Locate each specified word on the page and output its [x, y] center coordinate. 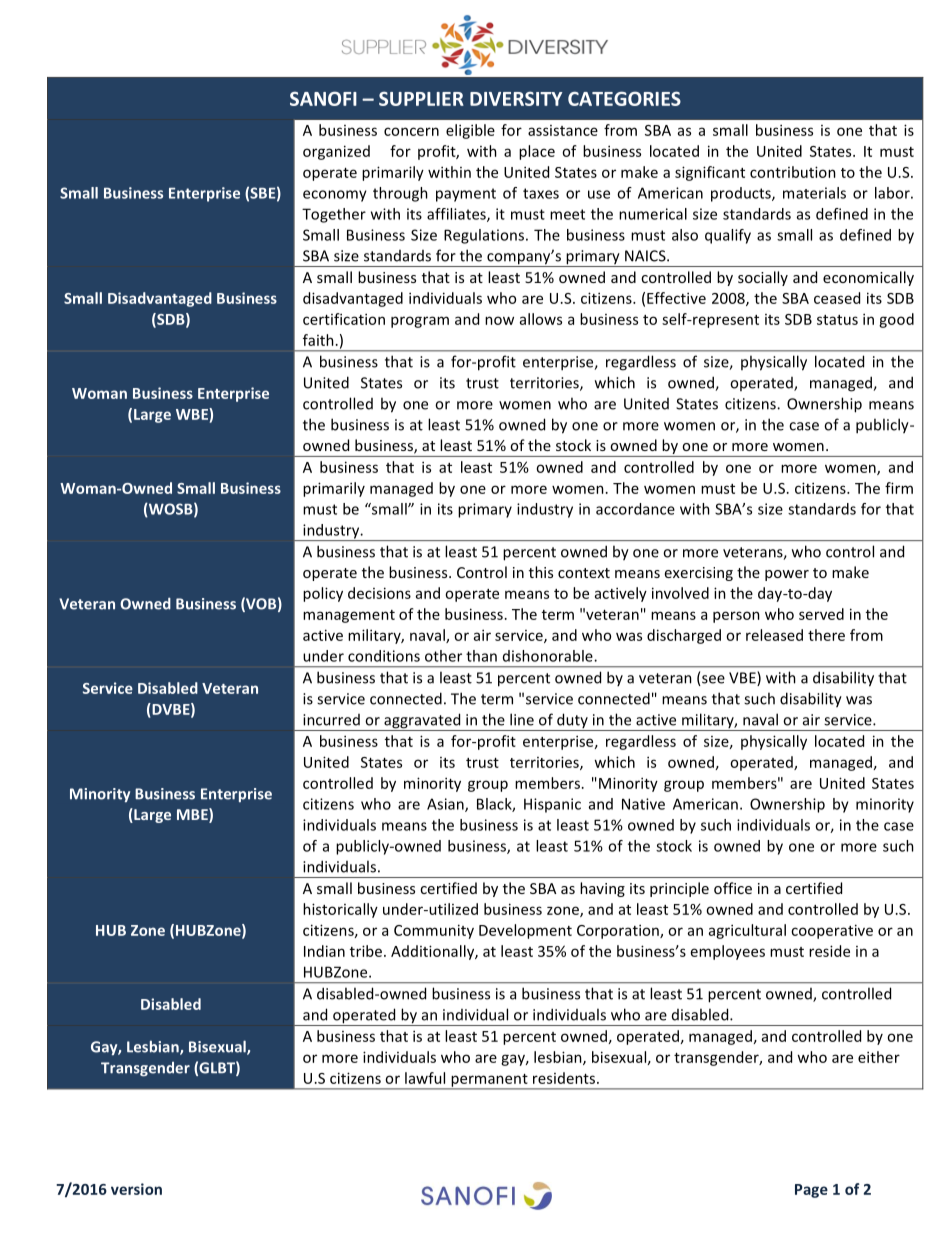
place [537, 152]
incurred [331, 720]
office [733, 888]
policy [323, 594]
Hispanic [552, 805]
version [136, 1189]
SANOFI [323, 98]
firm [899, 488]
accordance [635, 509]
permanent [489, 1081]
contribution [793, 172]
